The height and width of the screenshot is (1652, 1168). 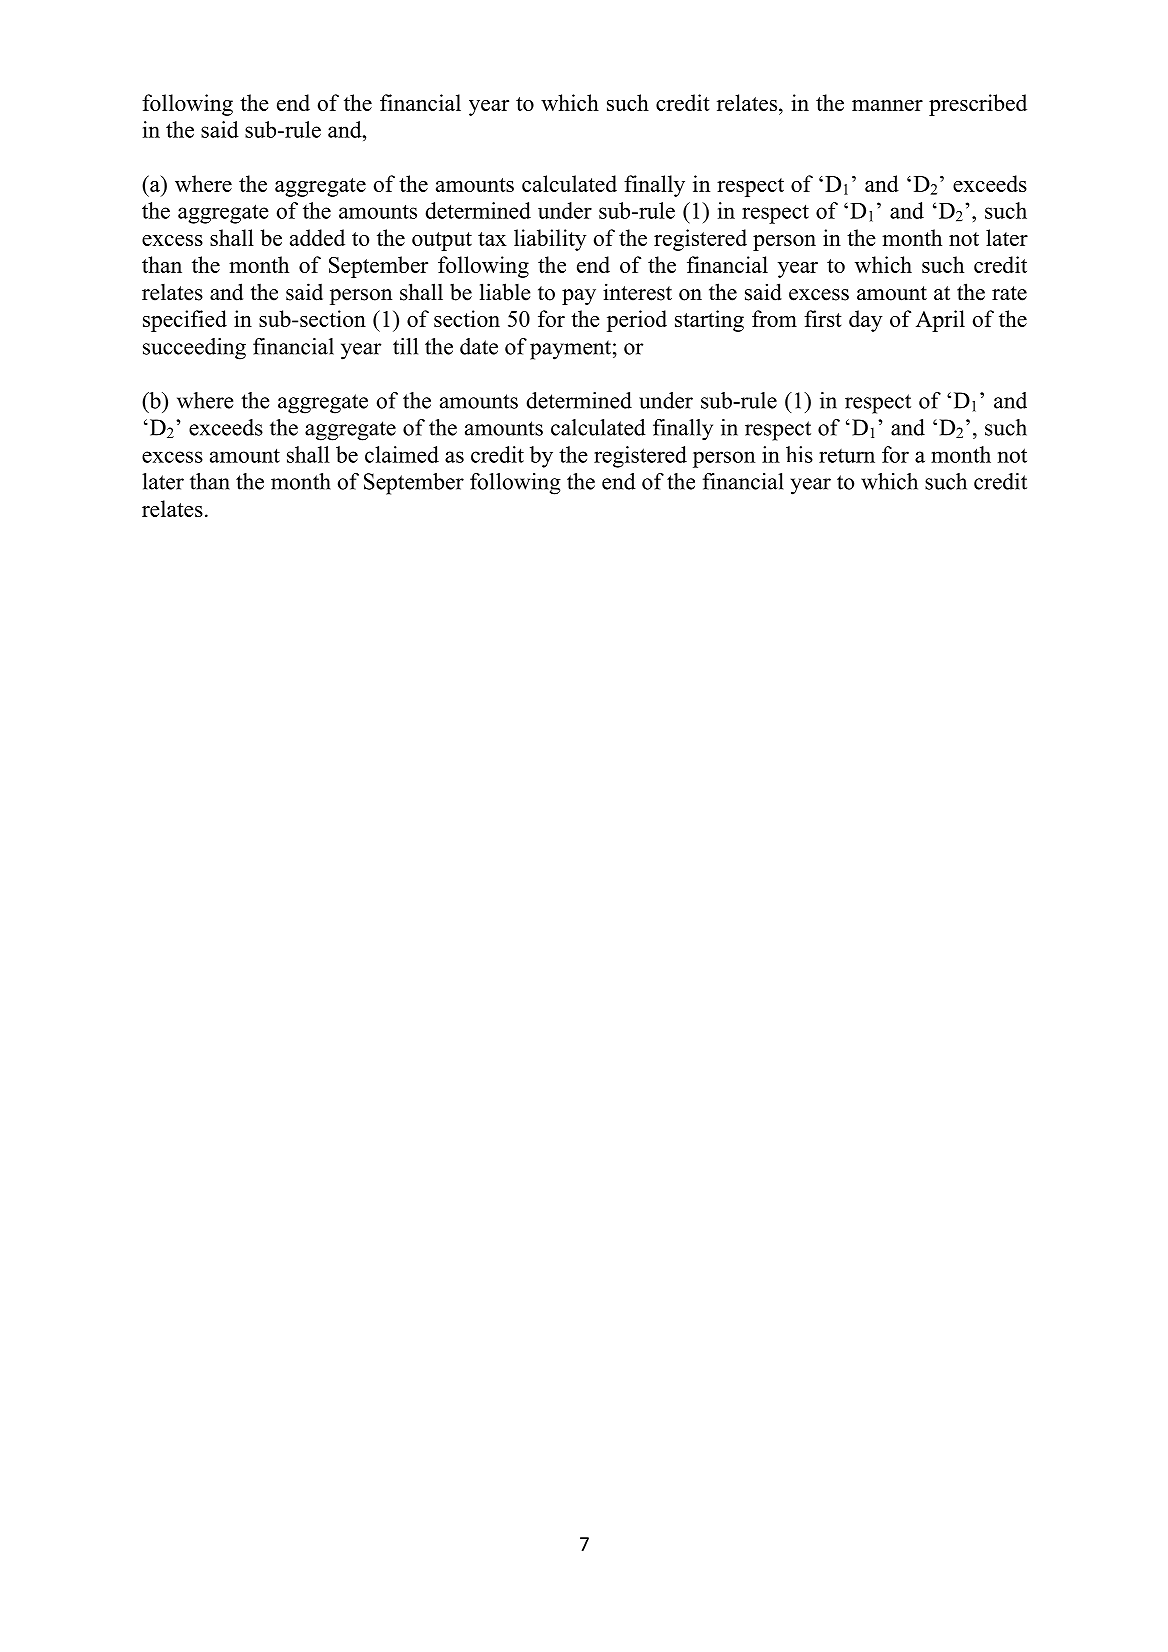 What do you see at coordinates (317, 237) in the screenshot?
I see `added` at bounding box center [317, 237].
